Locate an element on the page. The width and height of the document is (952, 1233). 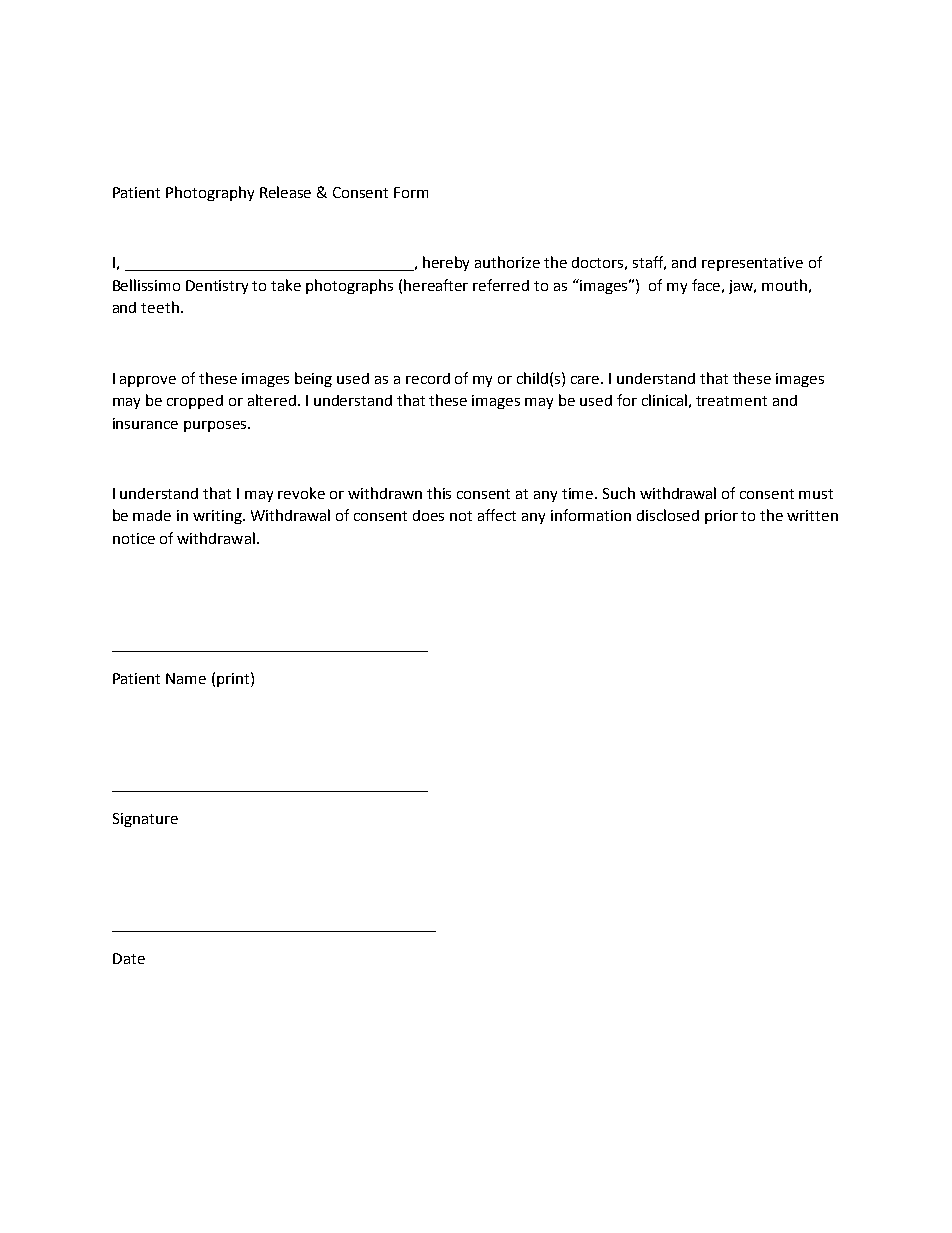
representative is located at coordinates (752, 264).
